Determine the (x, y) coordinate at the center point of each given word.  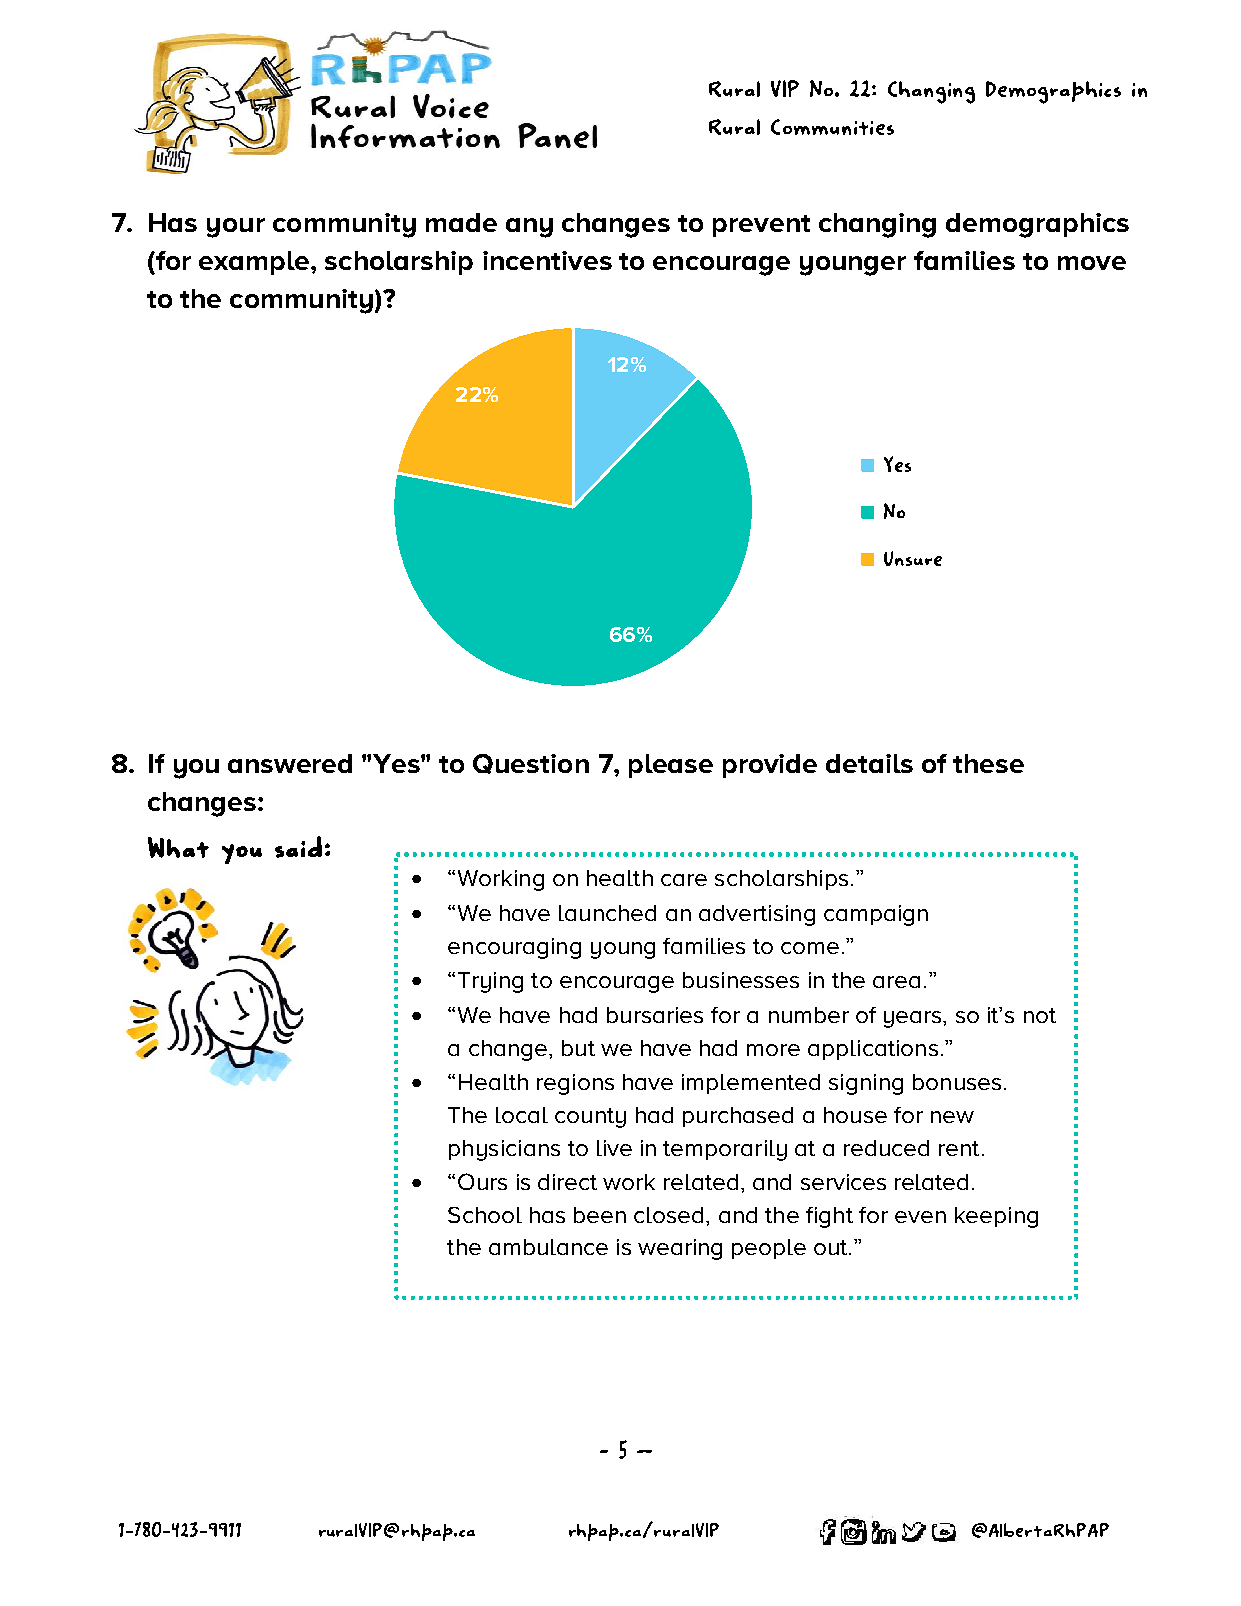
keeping (996, 1217)
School (485, 1215)
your (236, 228)
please (671, 766)
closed (668, 1215)
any (529, 228)
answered (290, 763)
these (988, 763)
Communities (832, 127)
